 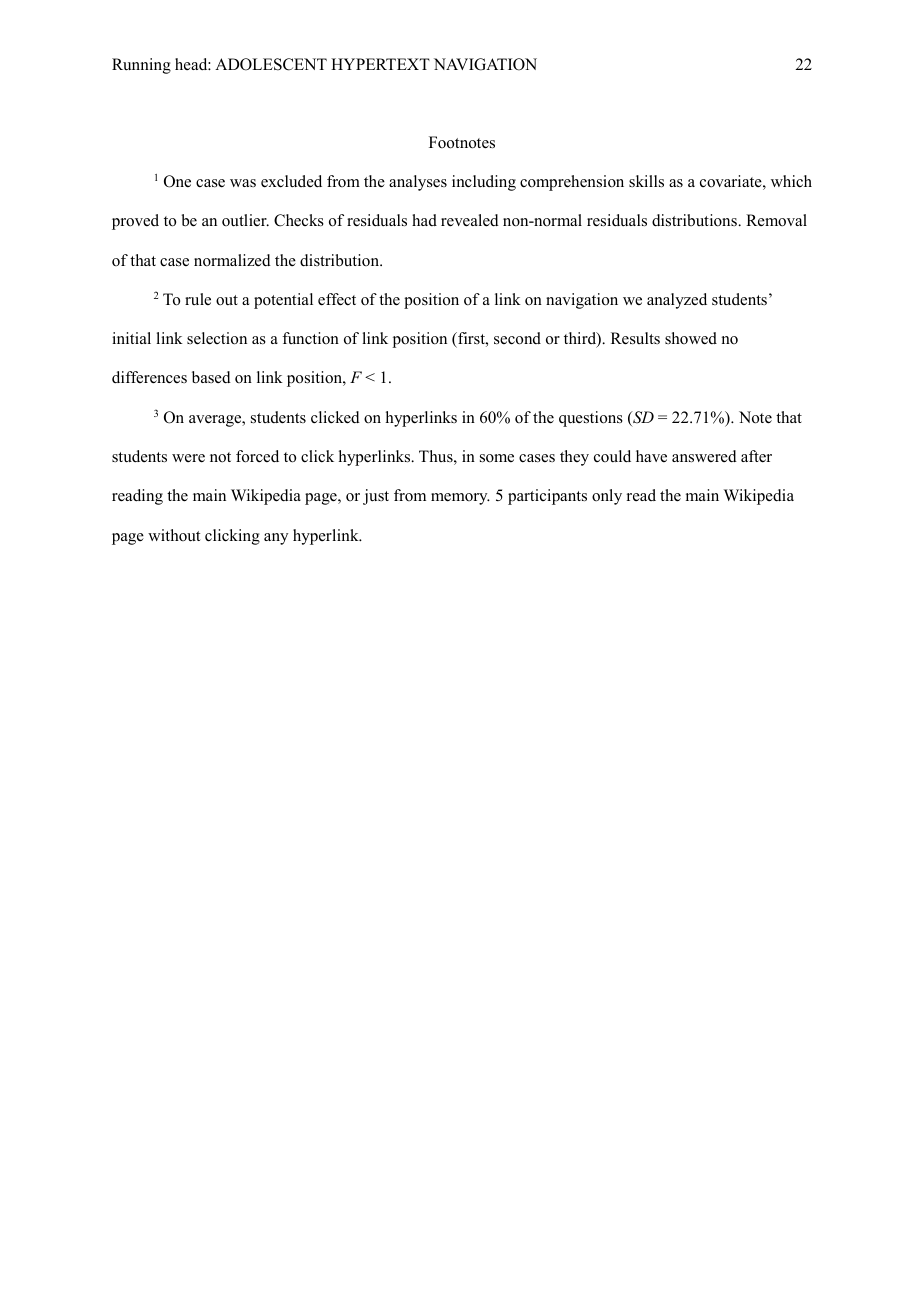 I want to click on which, so click(x=791, y=181).
